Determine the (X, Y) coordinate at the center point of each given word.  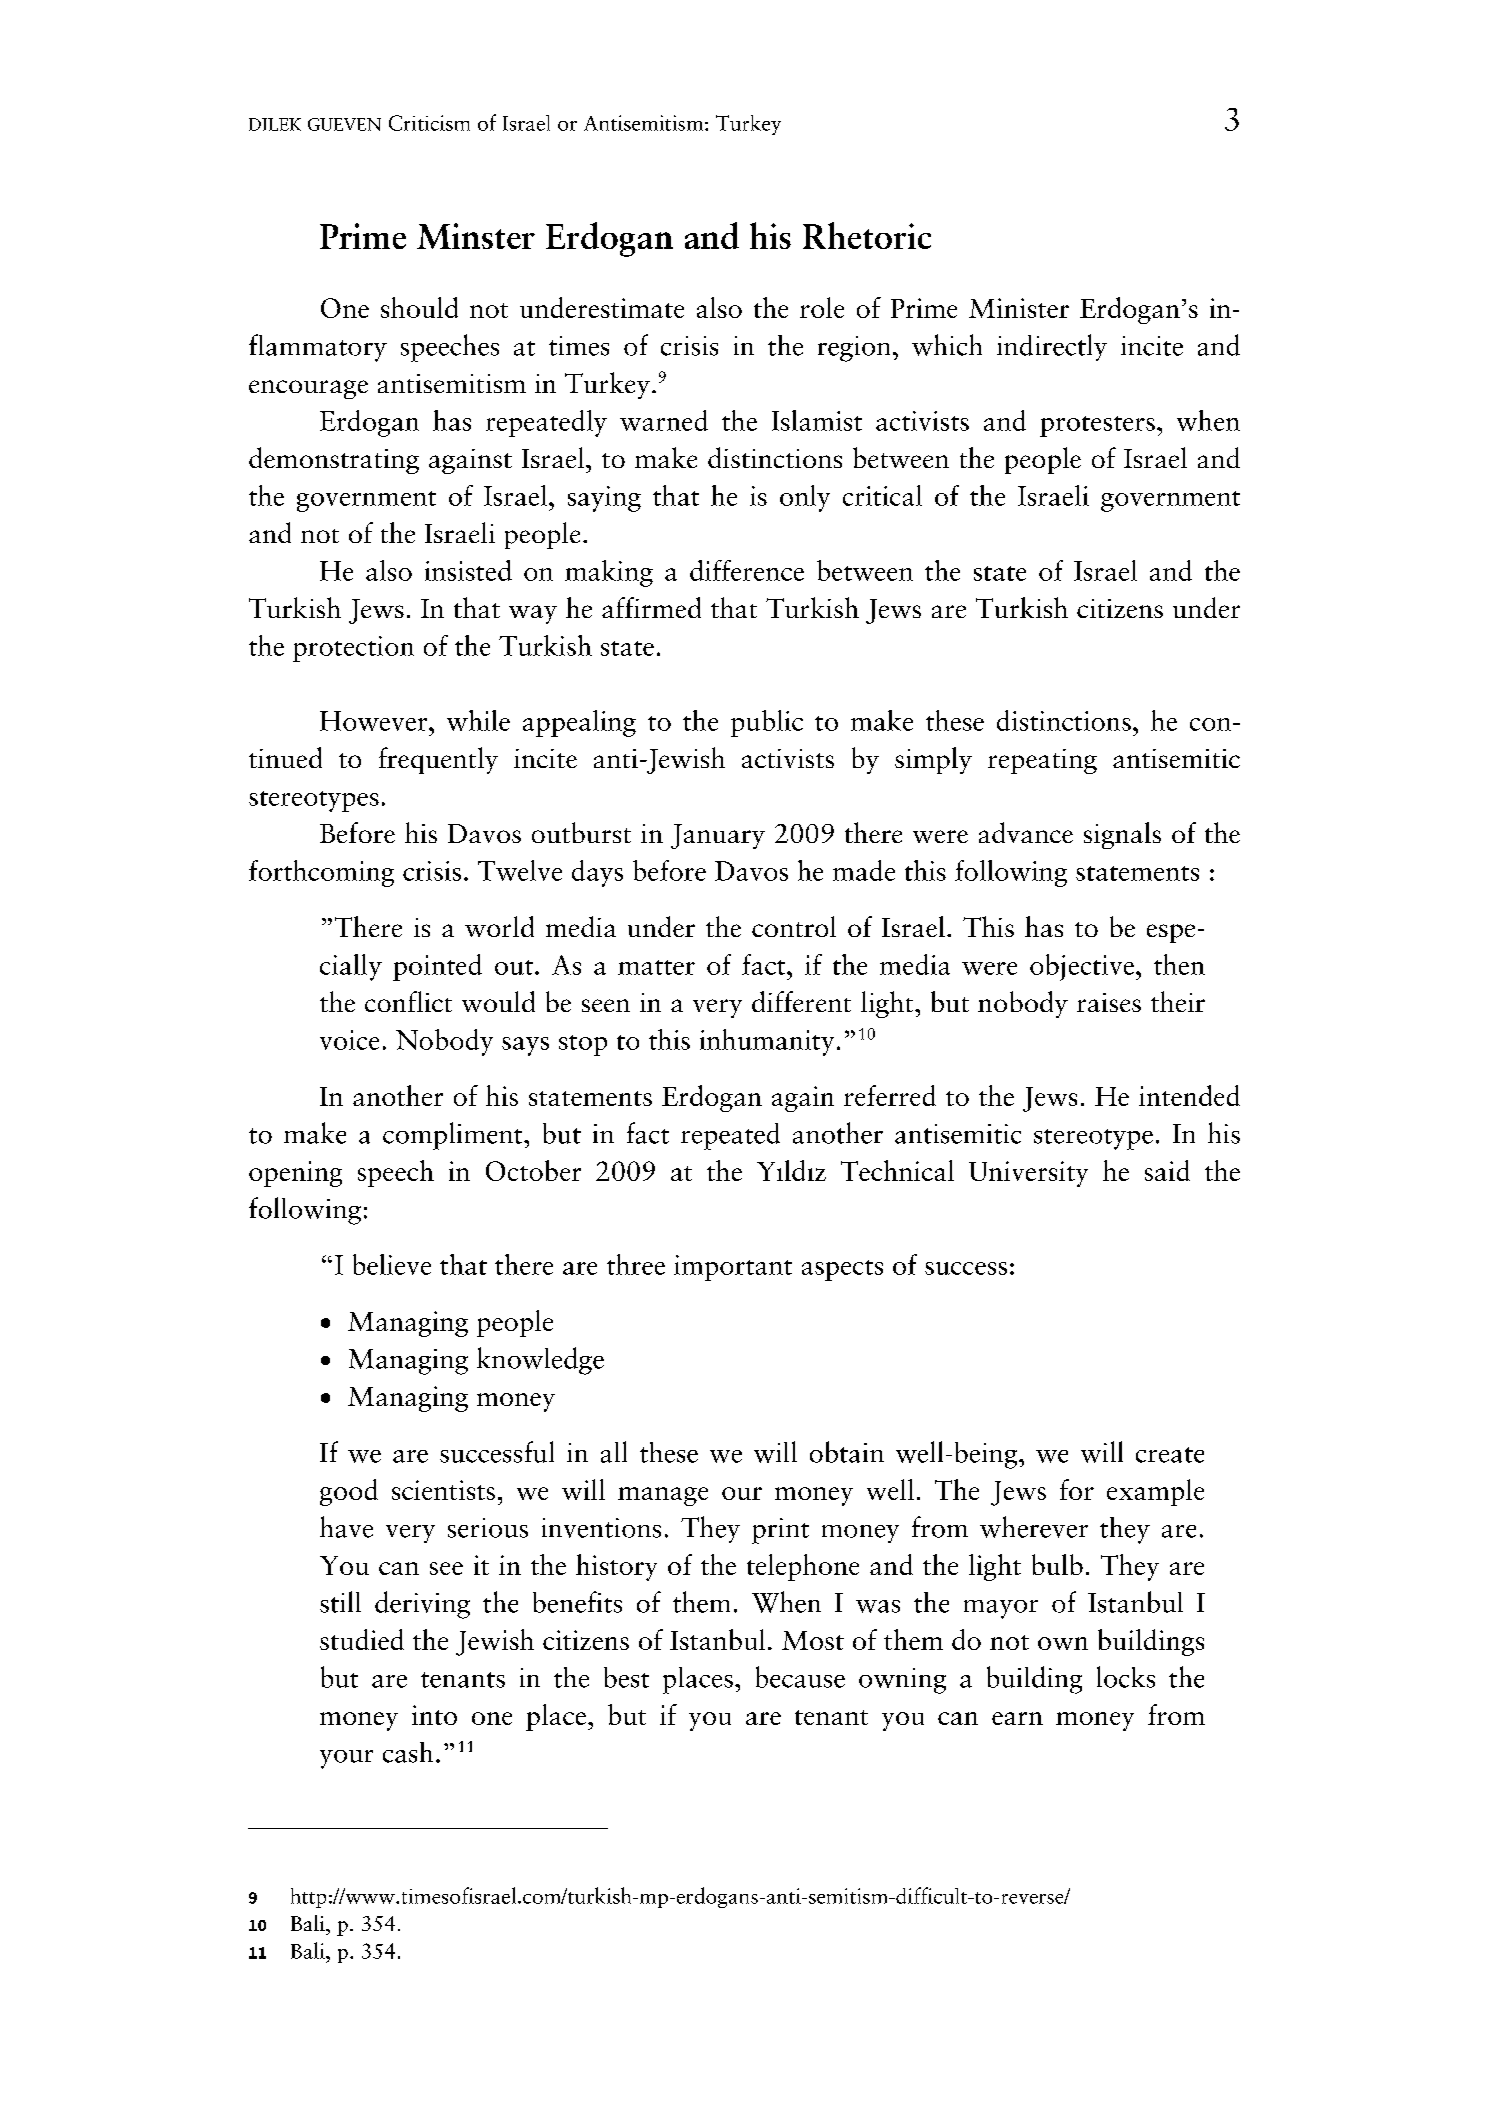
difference (747, 570)
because (800, 1677)
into (434, 1715)
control (794, 926)
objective (1082, 967)
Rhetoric (867, 235)
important (733, 1268)
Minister (1019, 308)
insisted (468, 570)
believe (392, 1264)
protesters (1097, 426)
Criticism (429, 123)
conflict (408, 1001)
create (1170, 1455)
